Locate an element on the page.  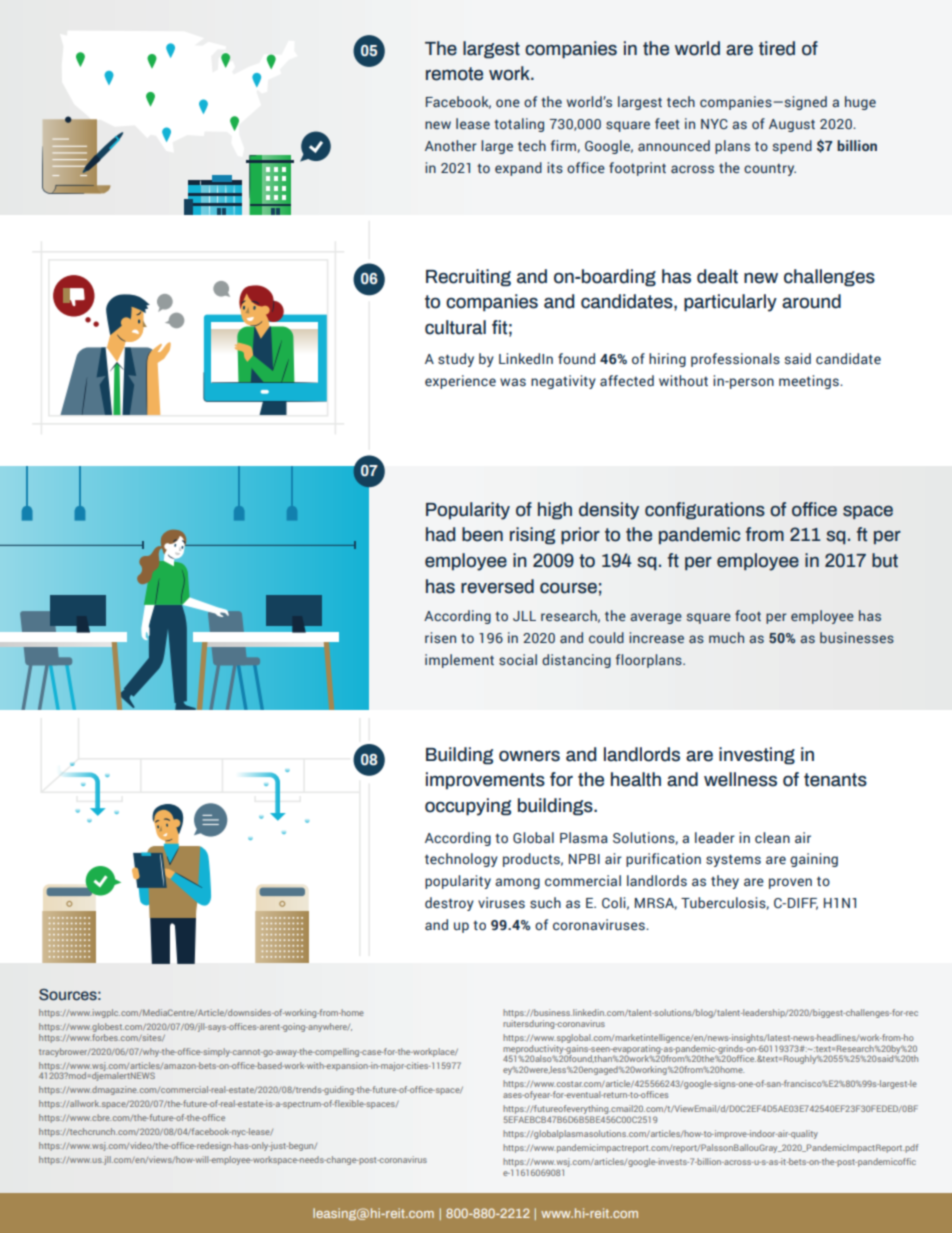
gaining is located at coordinates (814, 860).
